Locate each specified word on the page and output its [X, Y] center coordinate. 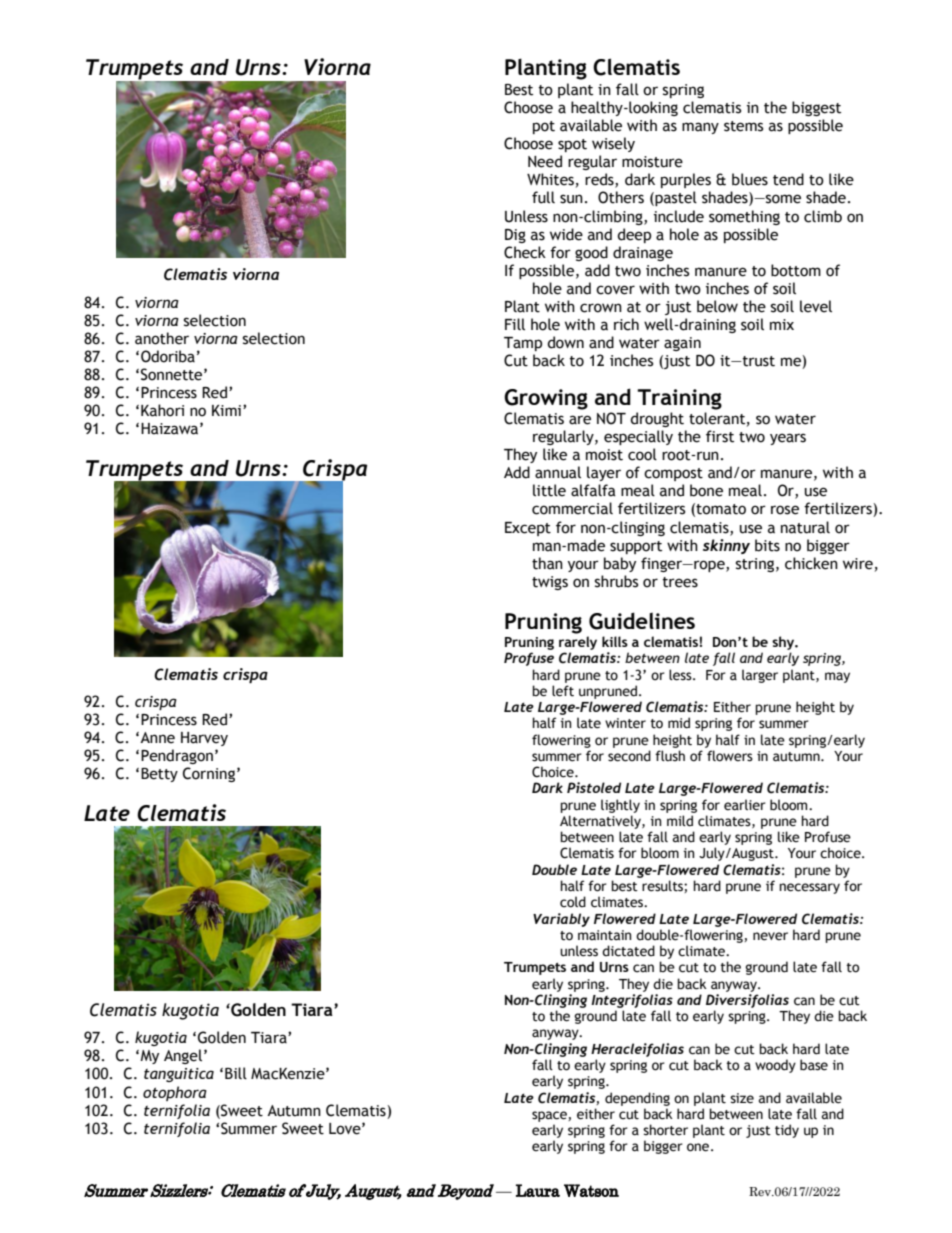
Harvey [204, 739]
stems [743, 126]
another [162, 338]
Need [545, 161]
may [837, 677]
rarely [578, 643]
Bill [236, 1073]
